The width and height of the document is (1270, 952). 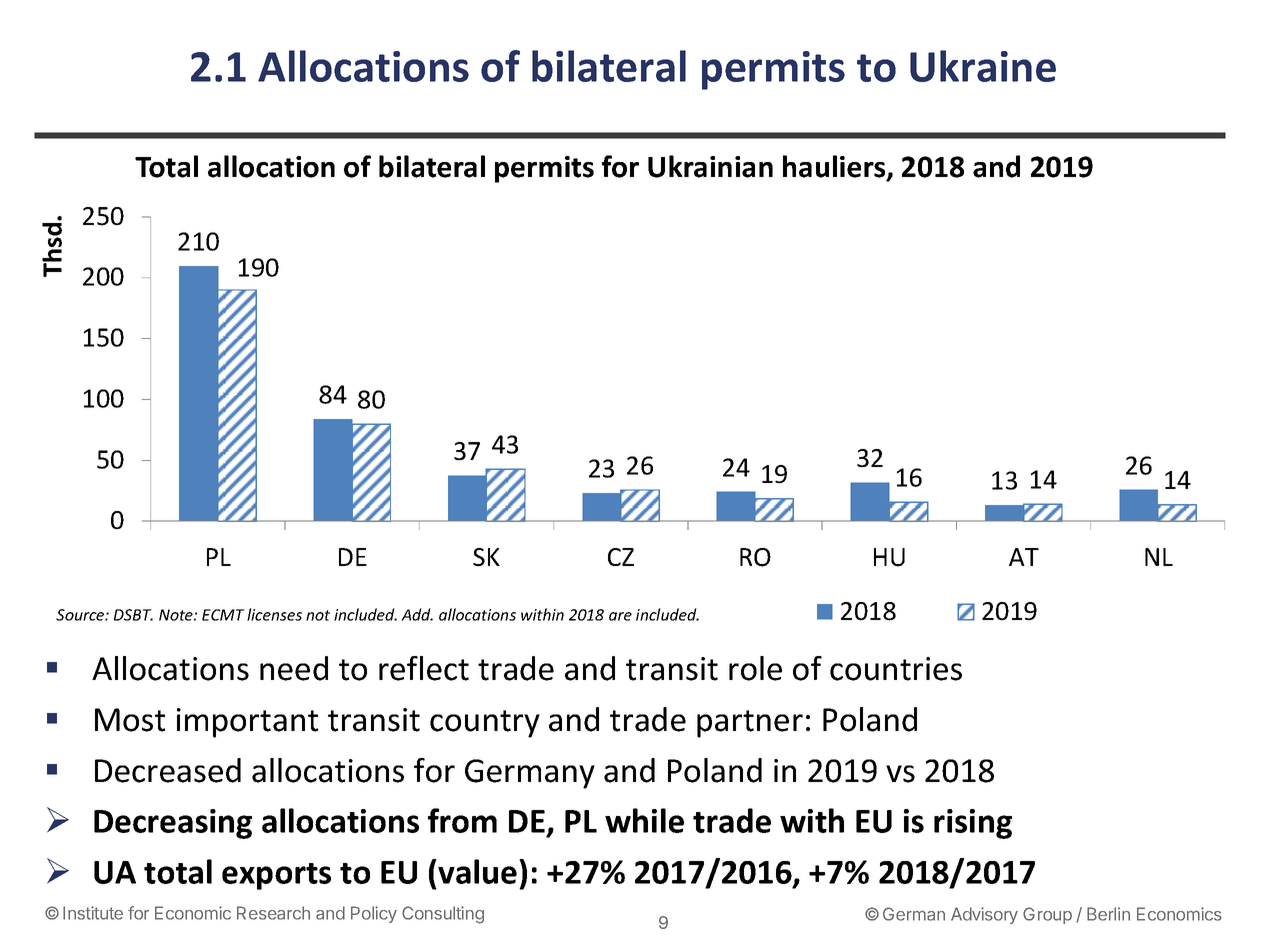 What do you see at coordinates (620, 616) in the document?
I see `are` at bounding box center [620, 616].
